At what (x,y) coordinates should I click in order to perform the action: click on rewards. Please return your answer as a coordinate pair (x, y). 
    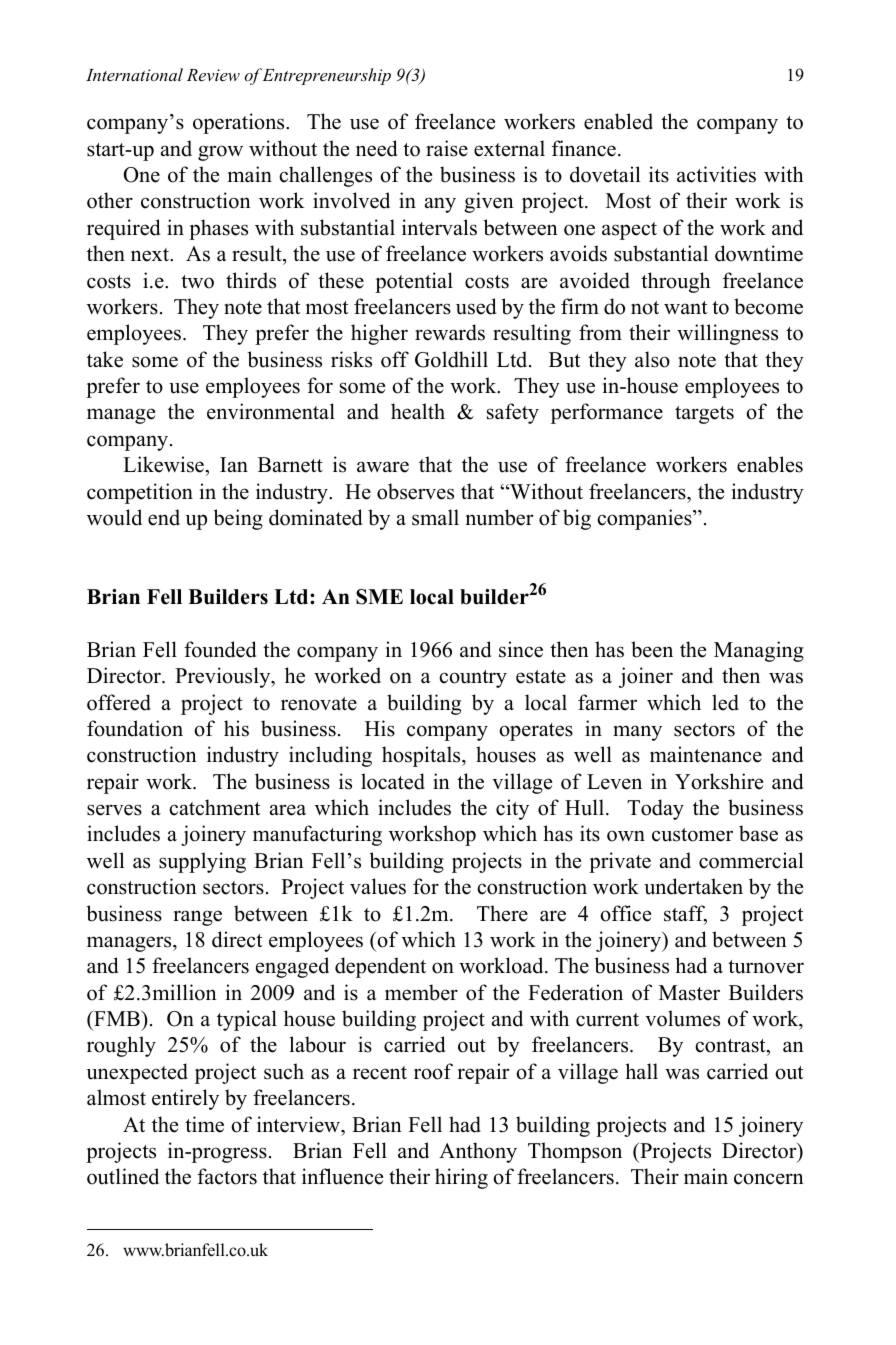
    Looking at the image, I should click on (450, 332).
